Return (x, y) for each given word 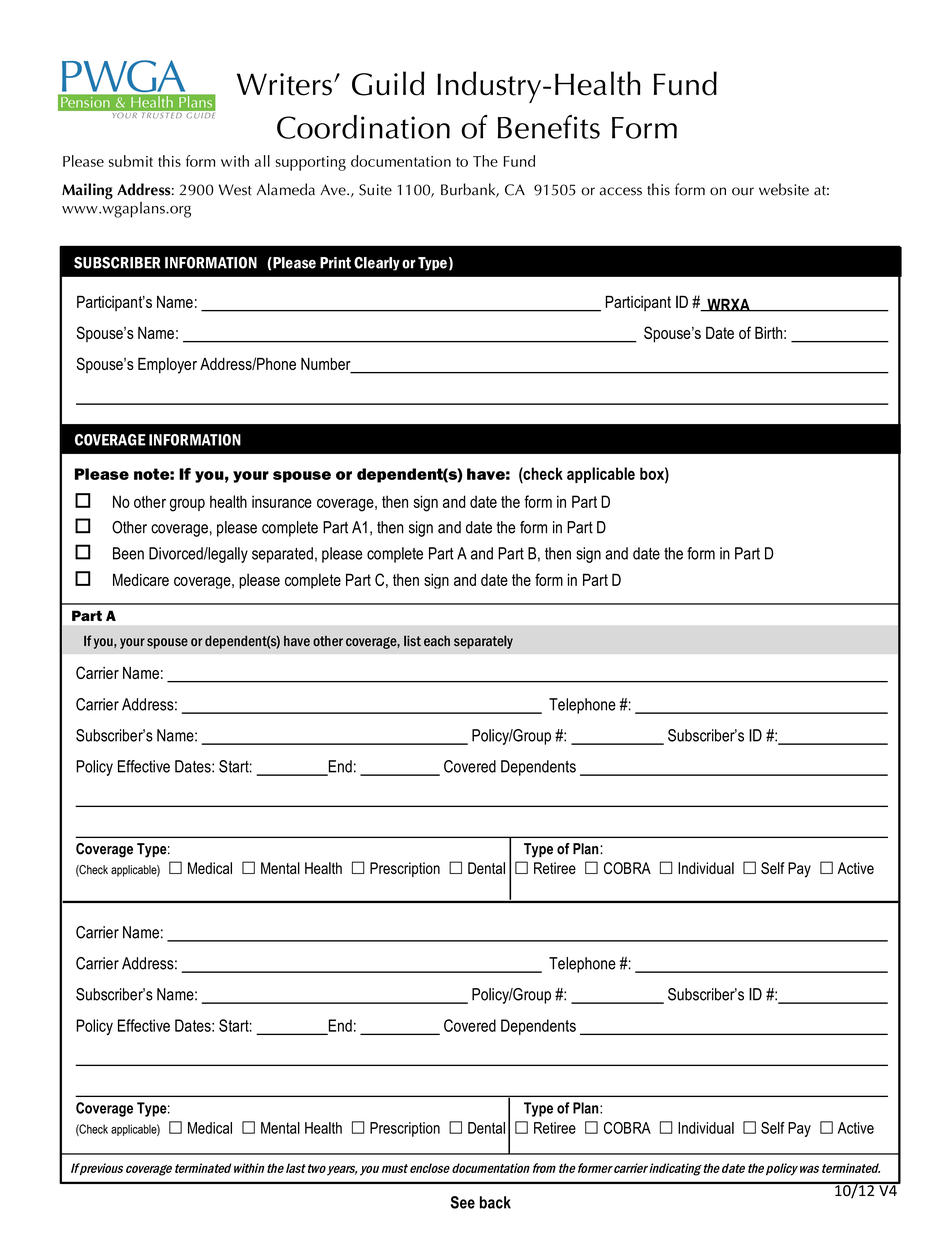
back (495, 1202)
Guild (388, 83)
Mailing (87, 191)
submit (131, 161)
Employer (167, 365)
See (463, 1202)
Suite (375, 190)
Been (128, 553)
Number (327, 365)
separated (282, 555)
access (621, 191)
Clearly (377, 264)
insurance (282, 501)
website (784, 189)
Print (335, 263)
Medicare (141, 579)
